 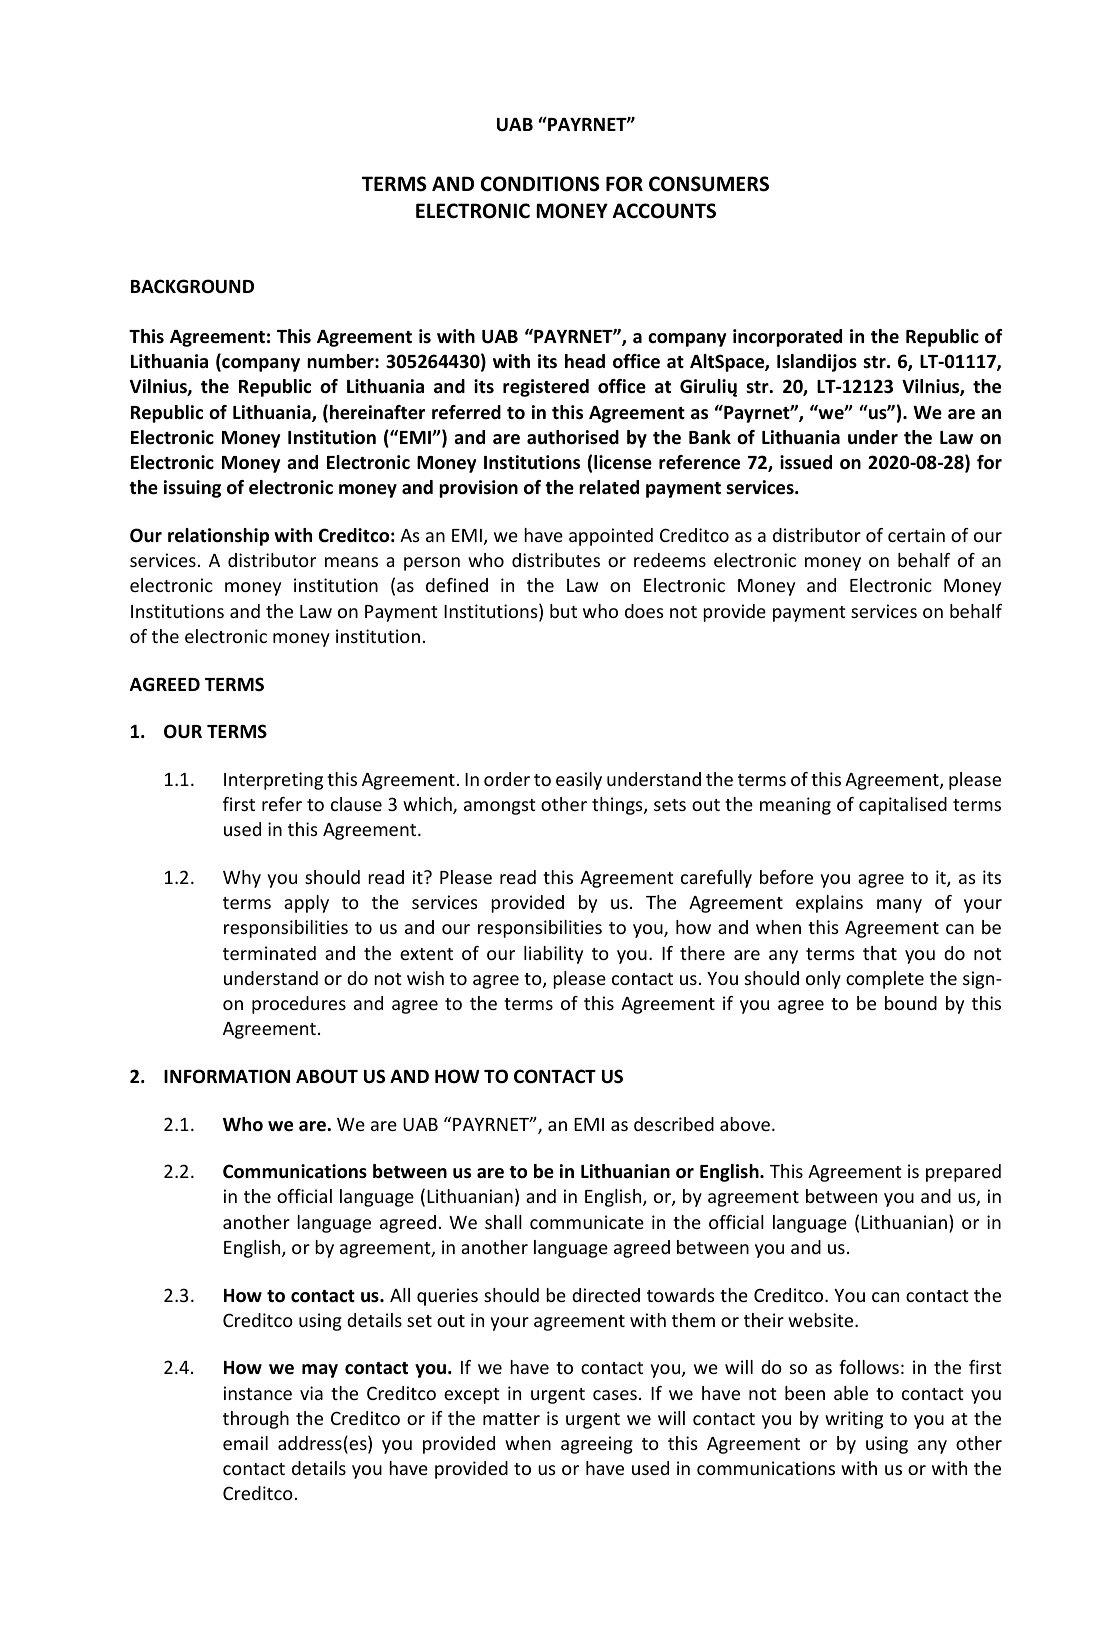 What do you see at coordinates (311, 1393) in the screenshot?
I see `via` at bounding box center [311, 1393].
